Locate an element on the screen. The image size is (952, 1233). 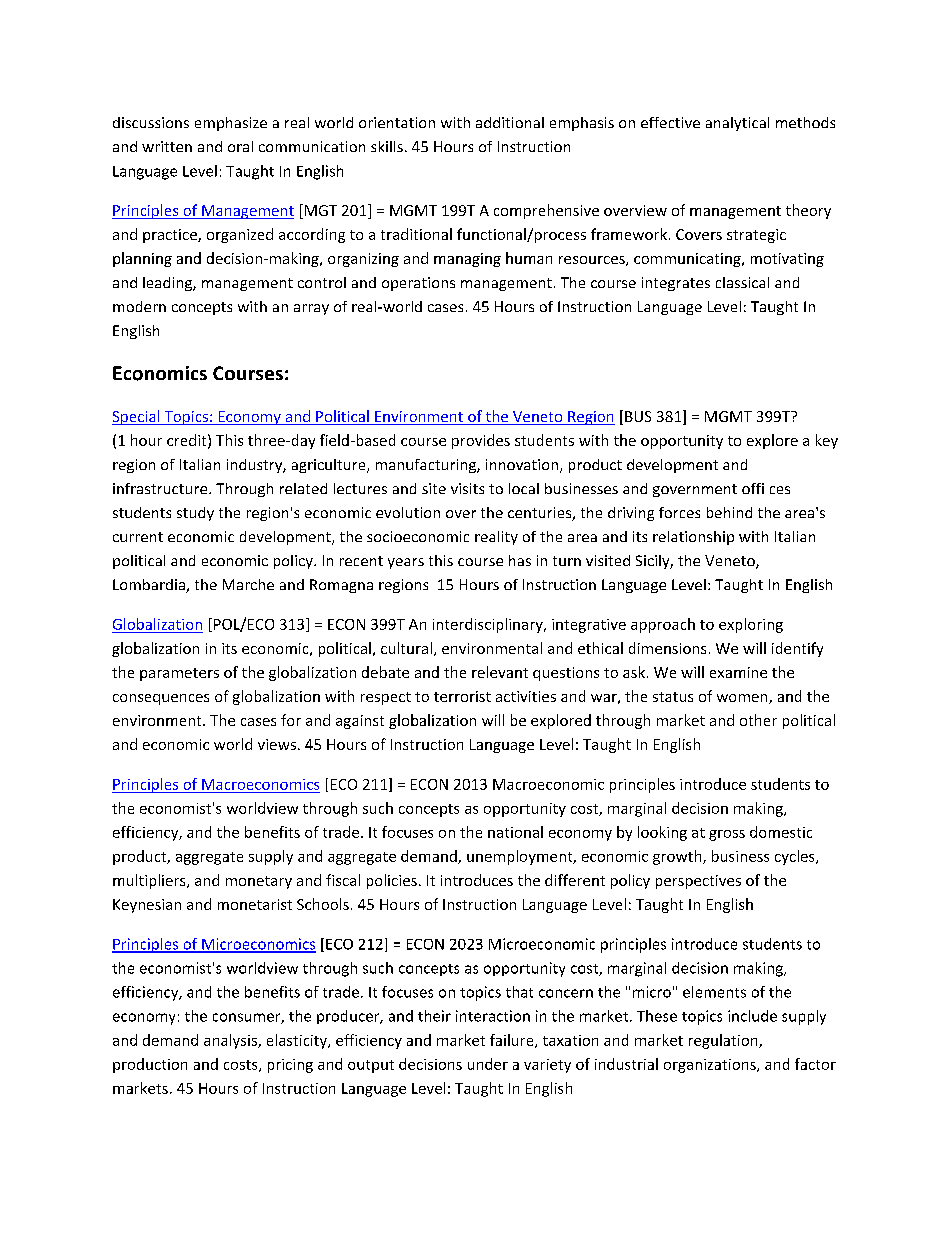
gross is located at coordinates (727, 835).
